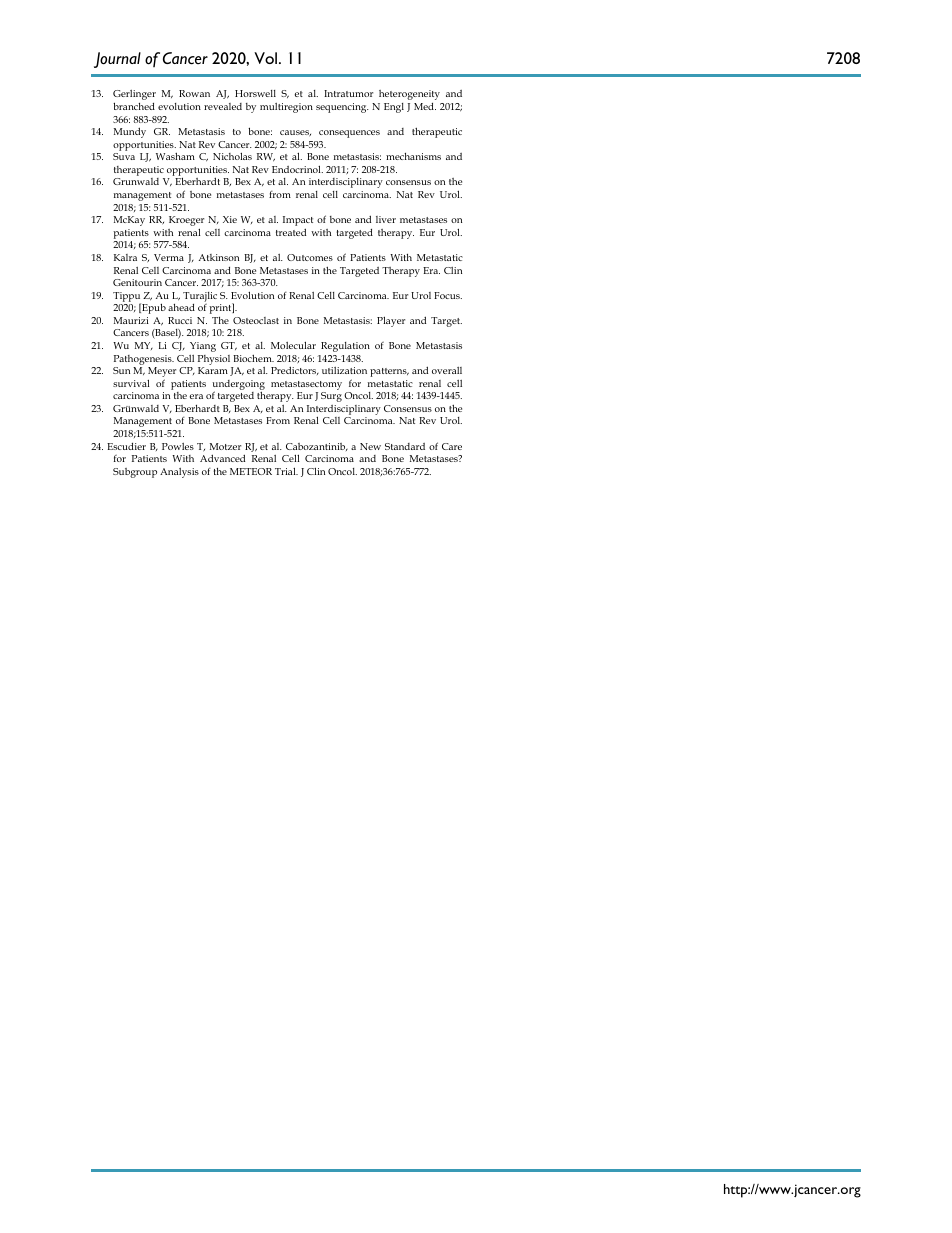 The width and height of the screenshot is (952, 1233). Describe the element at coordinates (448, 295) in the screenshot. I see `Focus` at that location.
